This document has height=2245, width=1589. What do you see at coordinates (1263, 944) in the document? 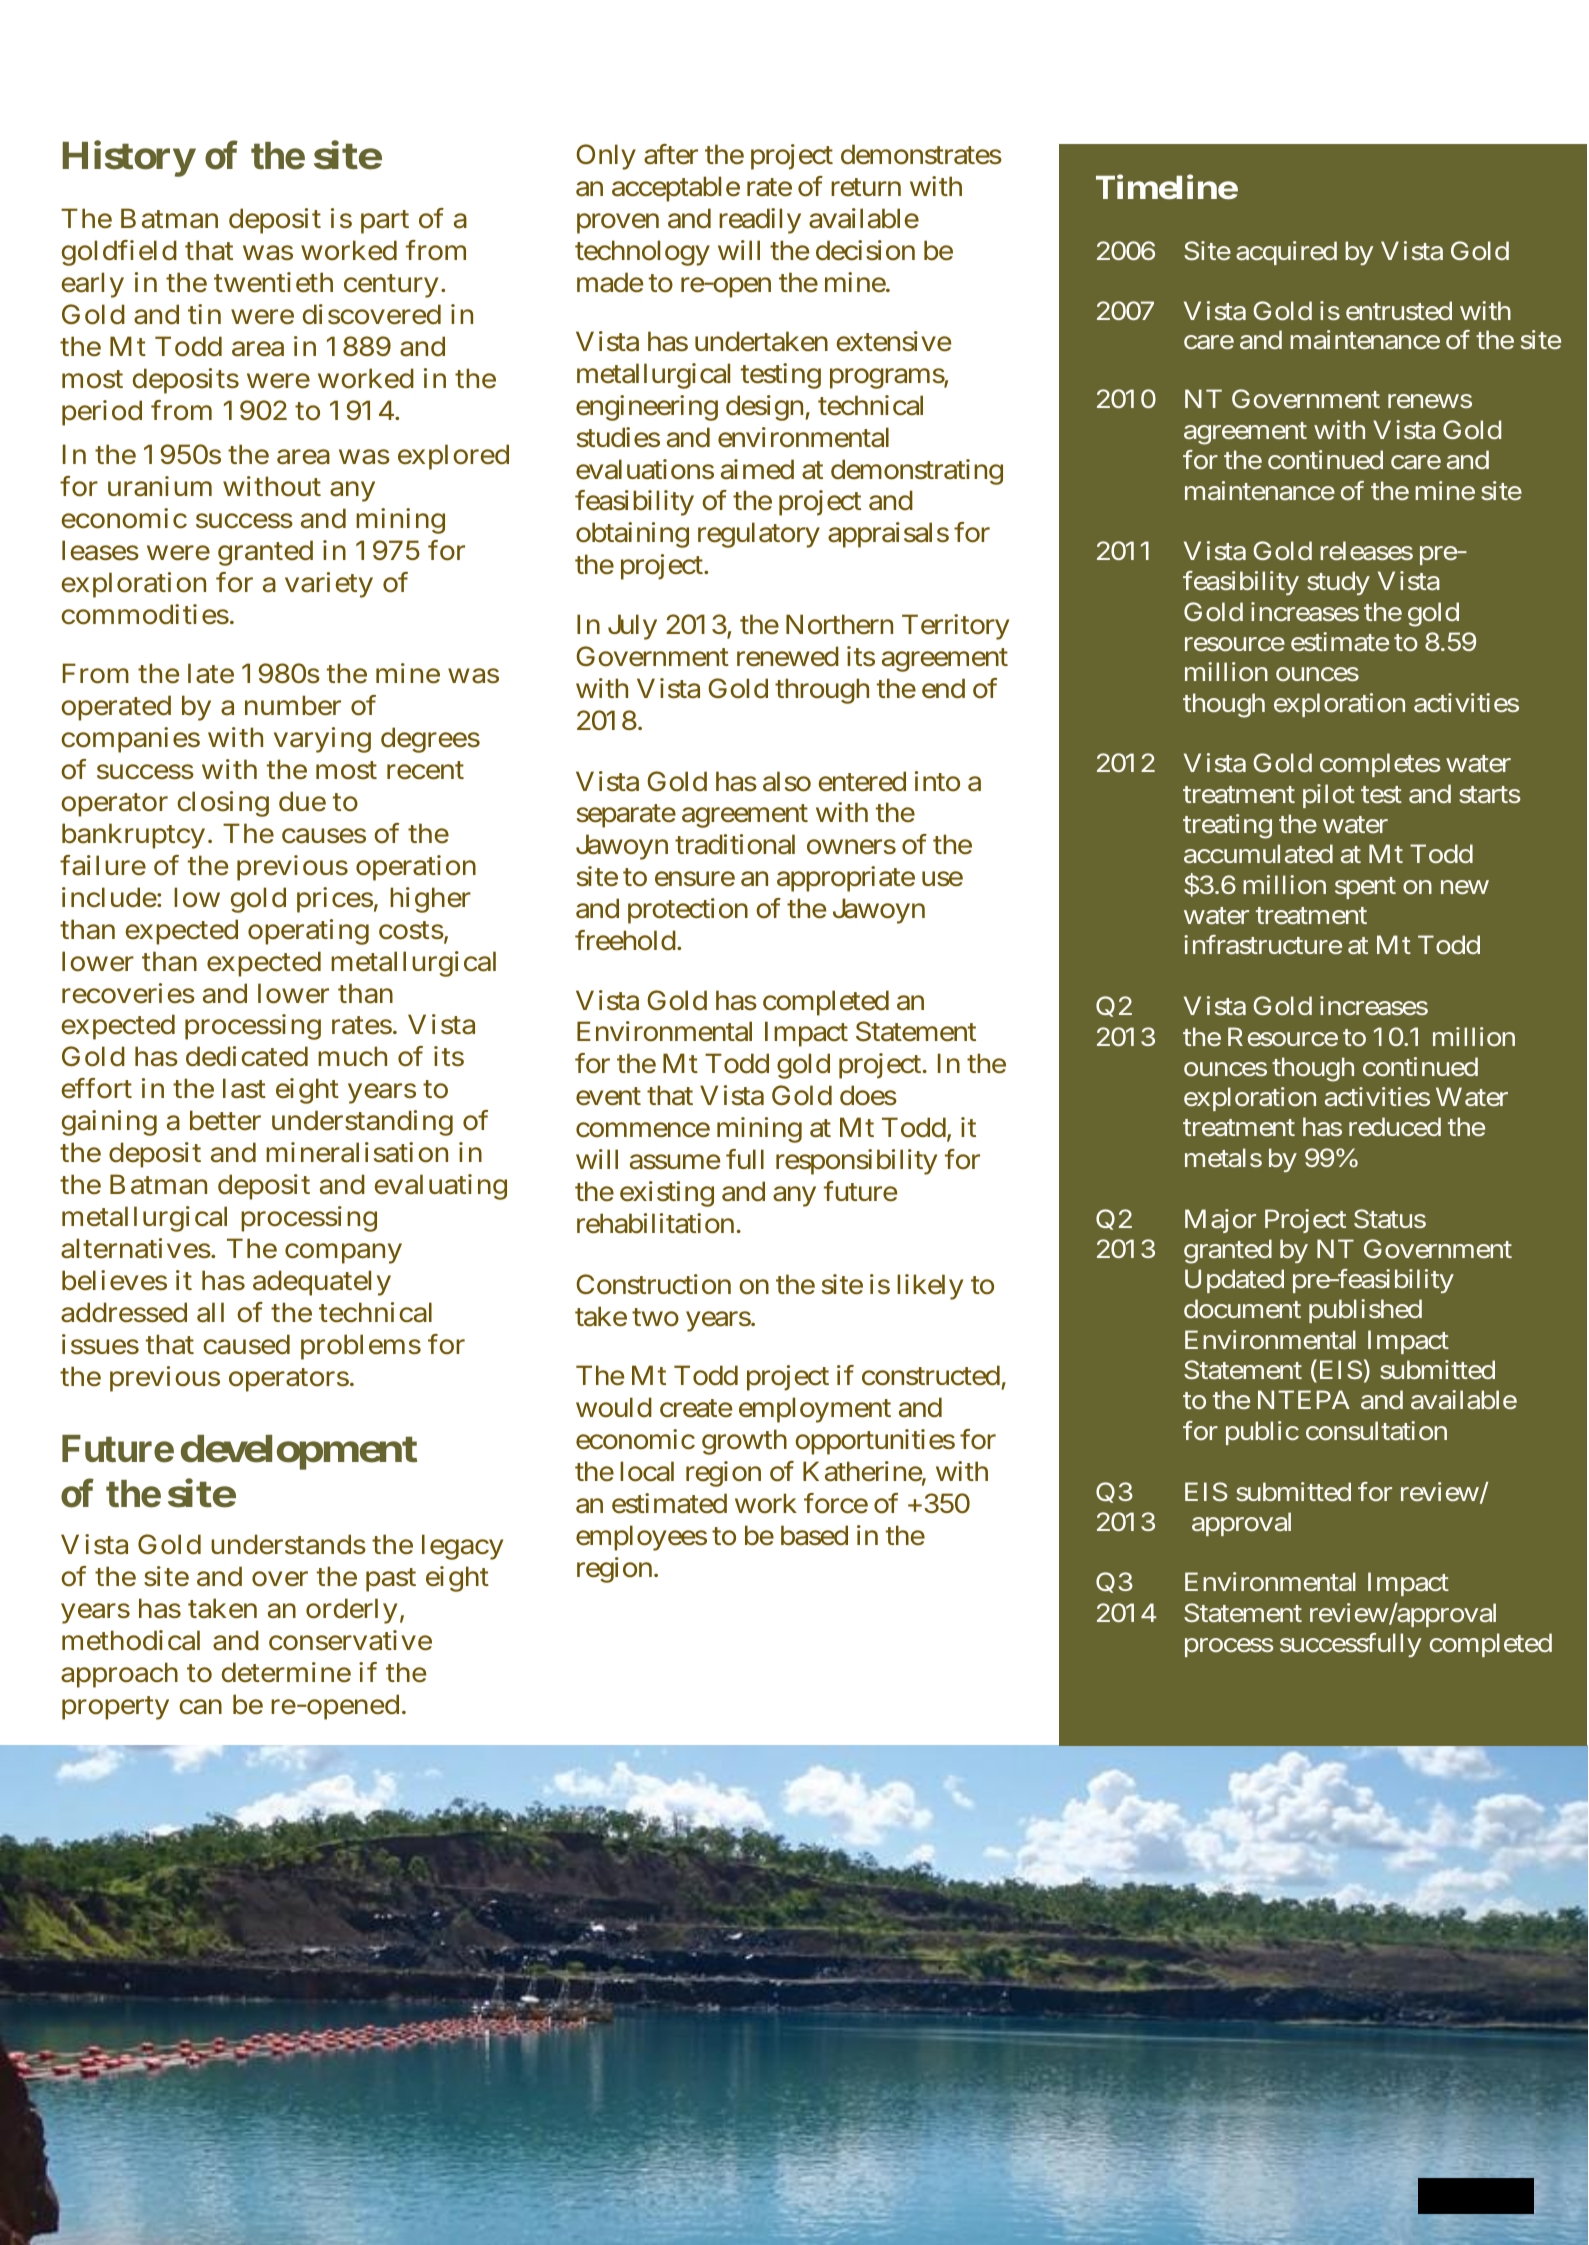
I see `infrastructure` at bounding box center [1263, 944].
